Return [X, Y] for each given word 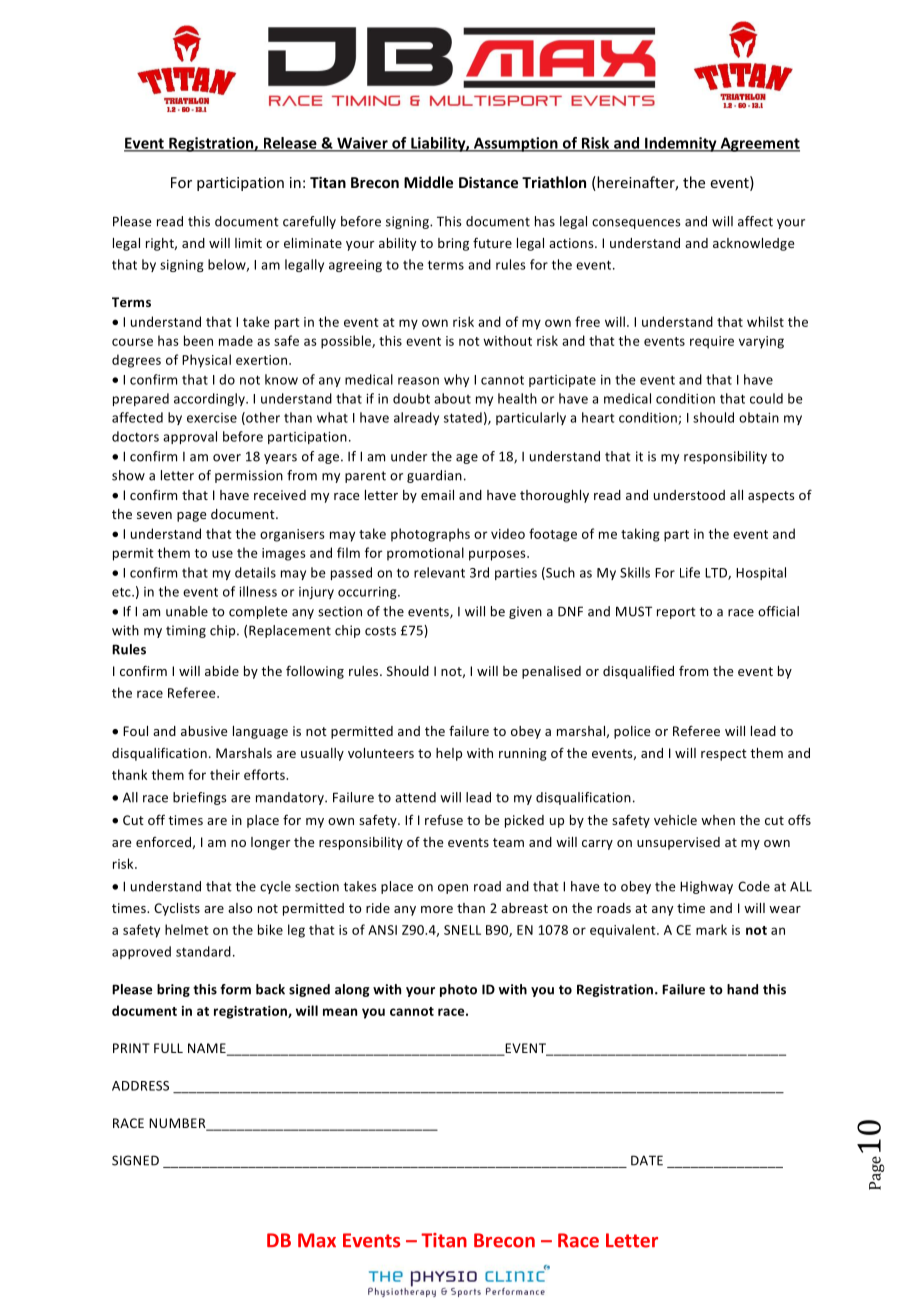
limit [248, 243]
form [235, 989]
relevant [439, 572]
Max [317, 1240]
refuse [444, 819]
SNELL [462, 930]
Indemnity [681, 144]
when [718, 820]
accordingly [210, 399]
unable [187, 611]
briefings [200, 798]
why [456, 380]
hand [742, 989]
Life [690, 572]
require [712, 342]
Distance [488, 182]
